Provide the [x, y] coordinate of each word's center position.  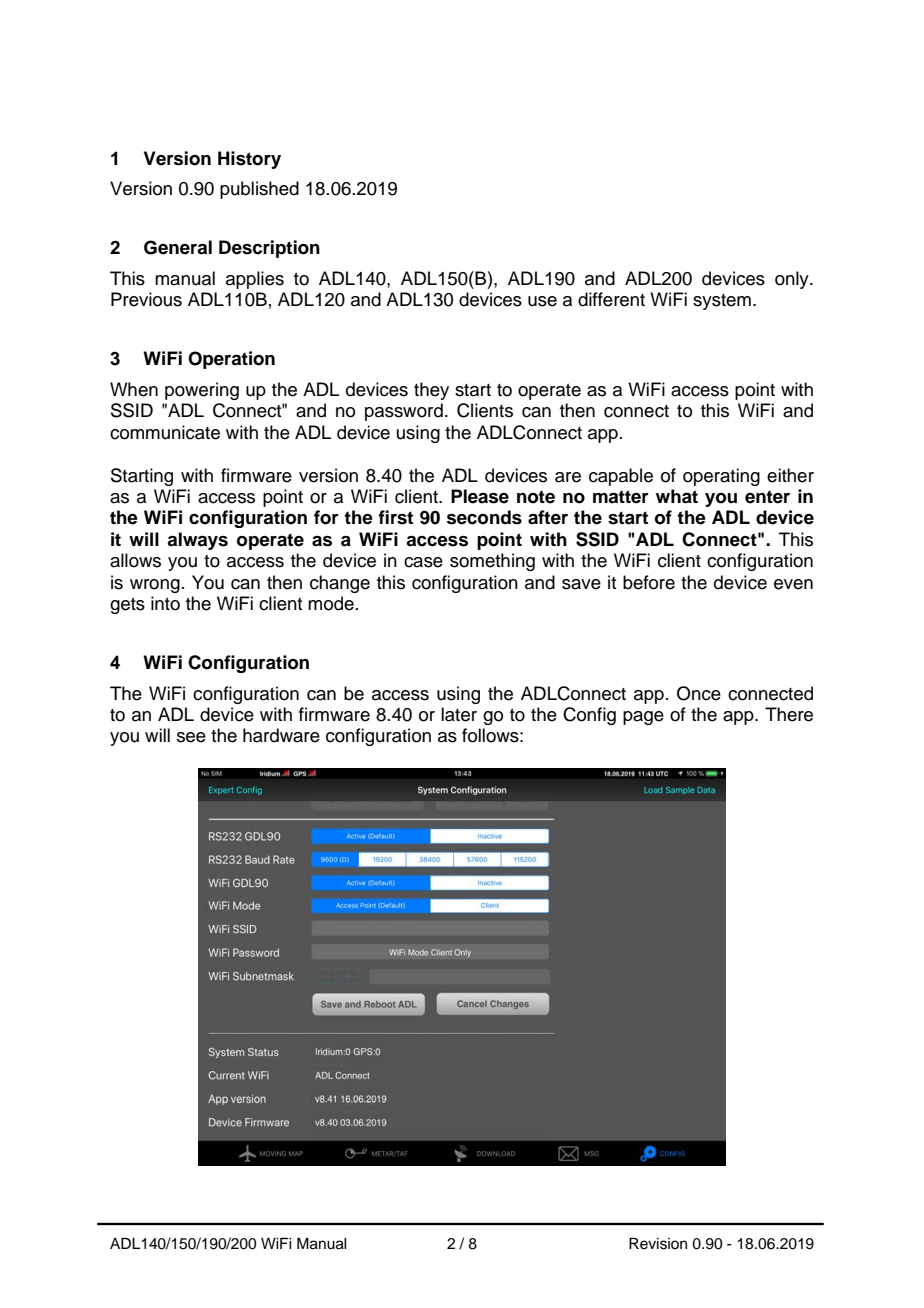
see [191, 737]
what [677, 496]
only [793, 280]
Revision [658, 1243]
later [459, 714]
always [197, 541]
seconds [484, 517]
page [643, 718]
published [259, 190]
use [542, 301]
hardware [281, 735]
